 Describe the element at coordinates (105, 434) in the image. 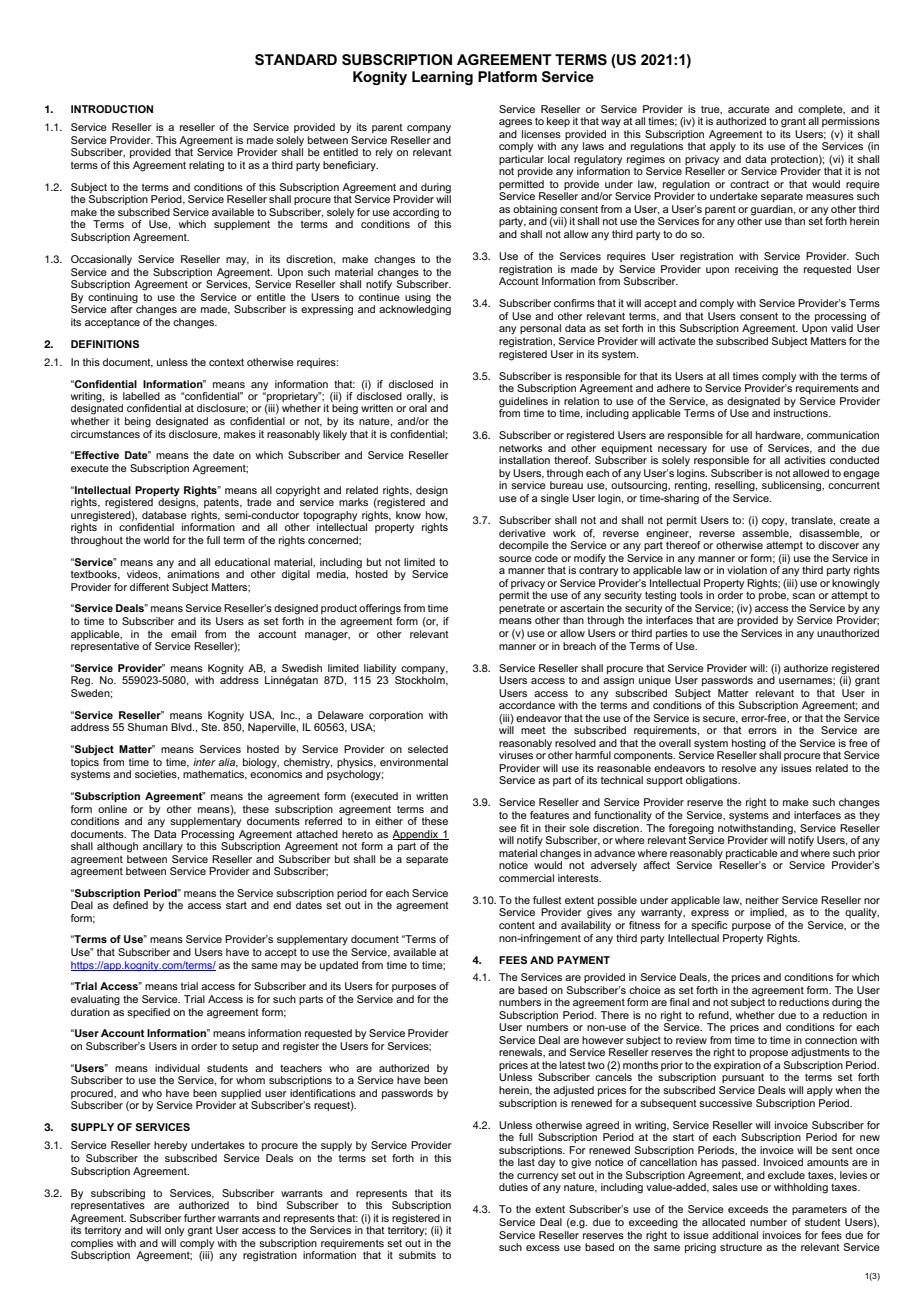

I see `circumstances` at that location.
